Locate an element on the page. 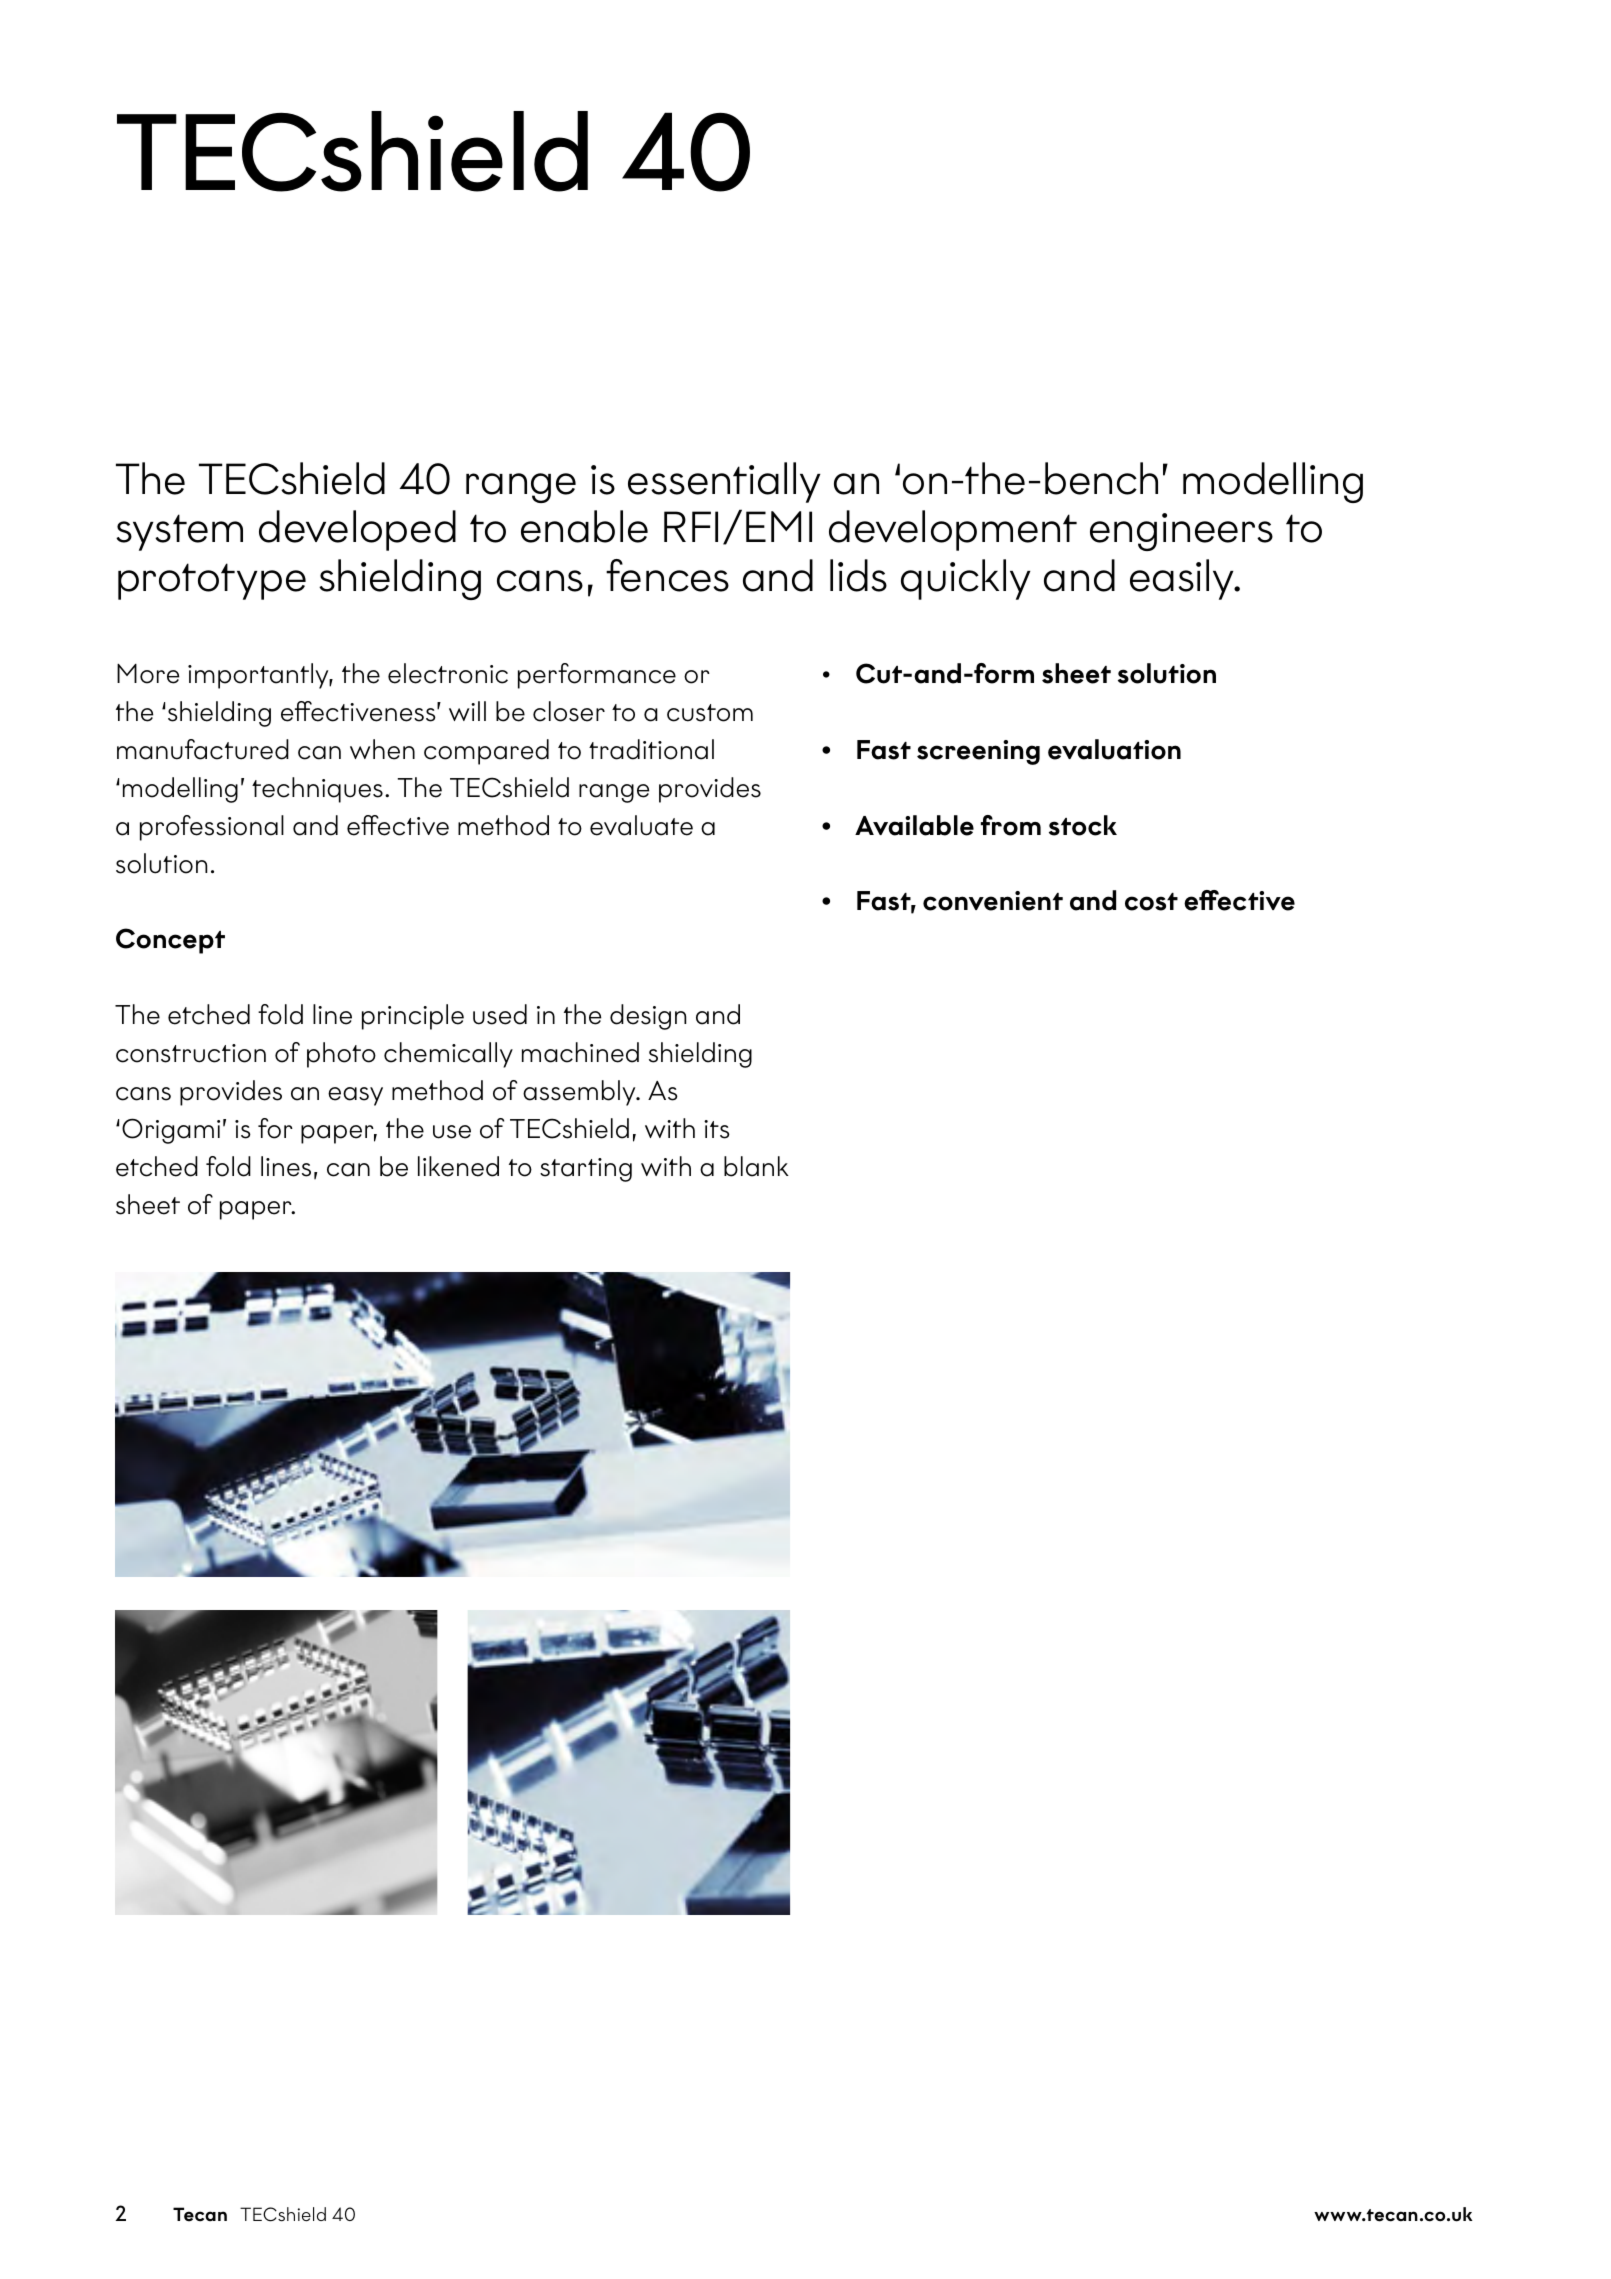 This page has width=1611, height=2279. development is located at coordinates (953, 530).
